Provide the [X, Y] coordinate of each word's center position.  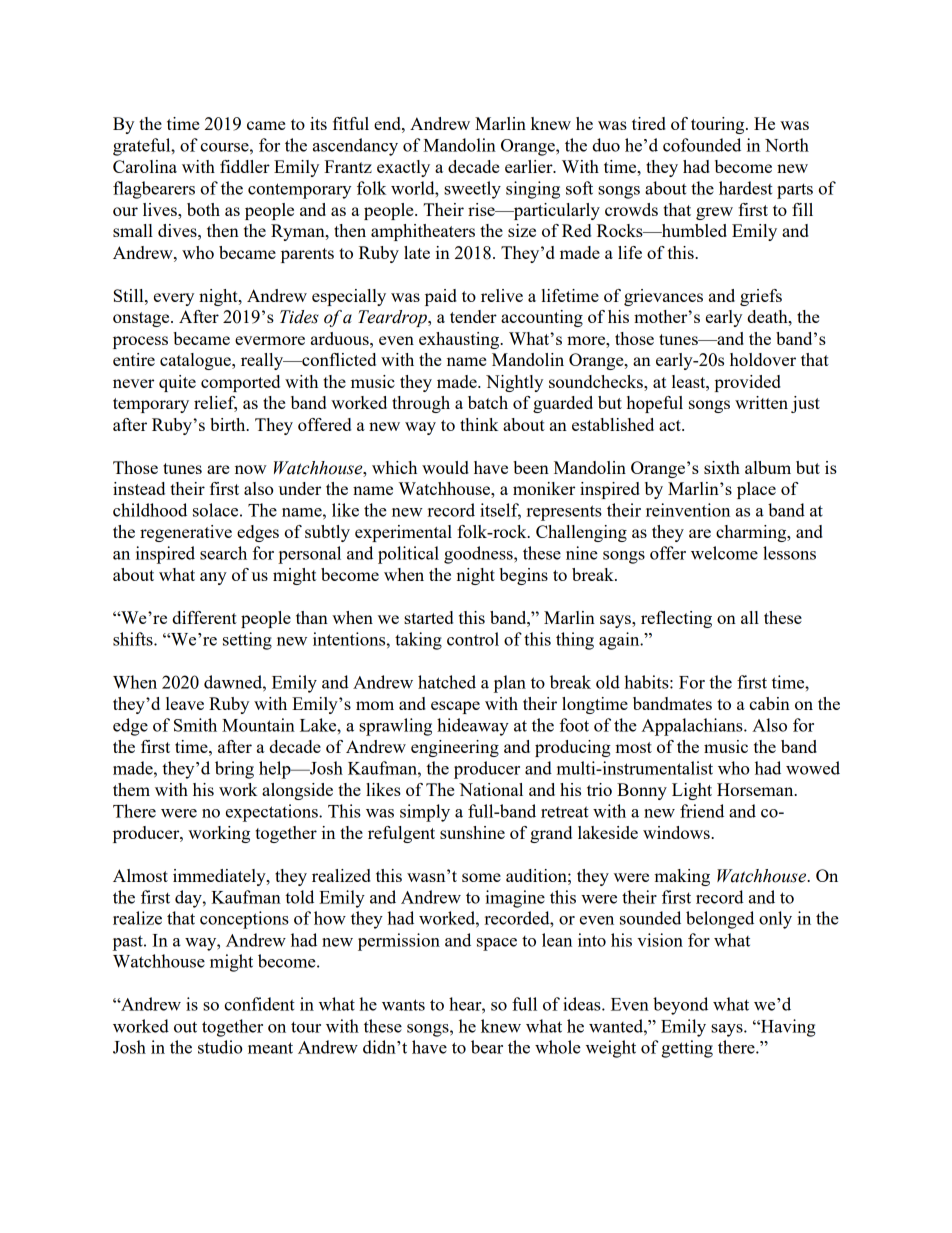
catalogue [196, 361]
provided [748, 383]
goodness [479, 555]
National [491, 789]
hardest [746, 188]
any [213, 578]
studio [220, 1047]
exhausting [460, 340]
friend [702, 811]
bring [234, 770]
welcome [724, 553]
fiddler [245, 166]
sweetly [472, 190]
